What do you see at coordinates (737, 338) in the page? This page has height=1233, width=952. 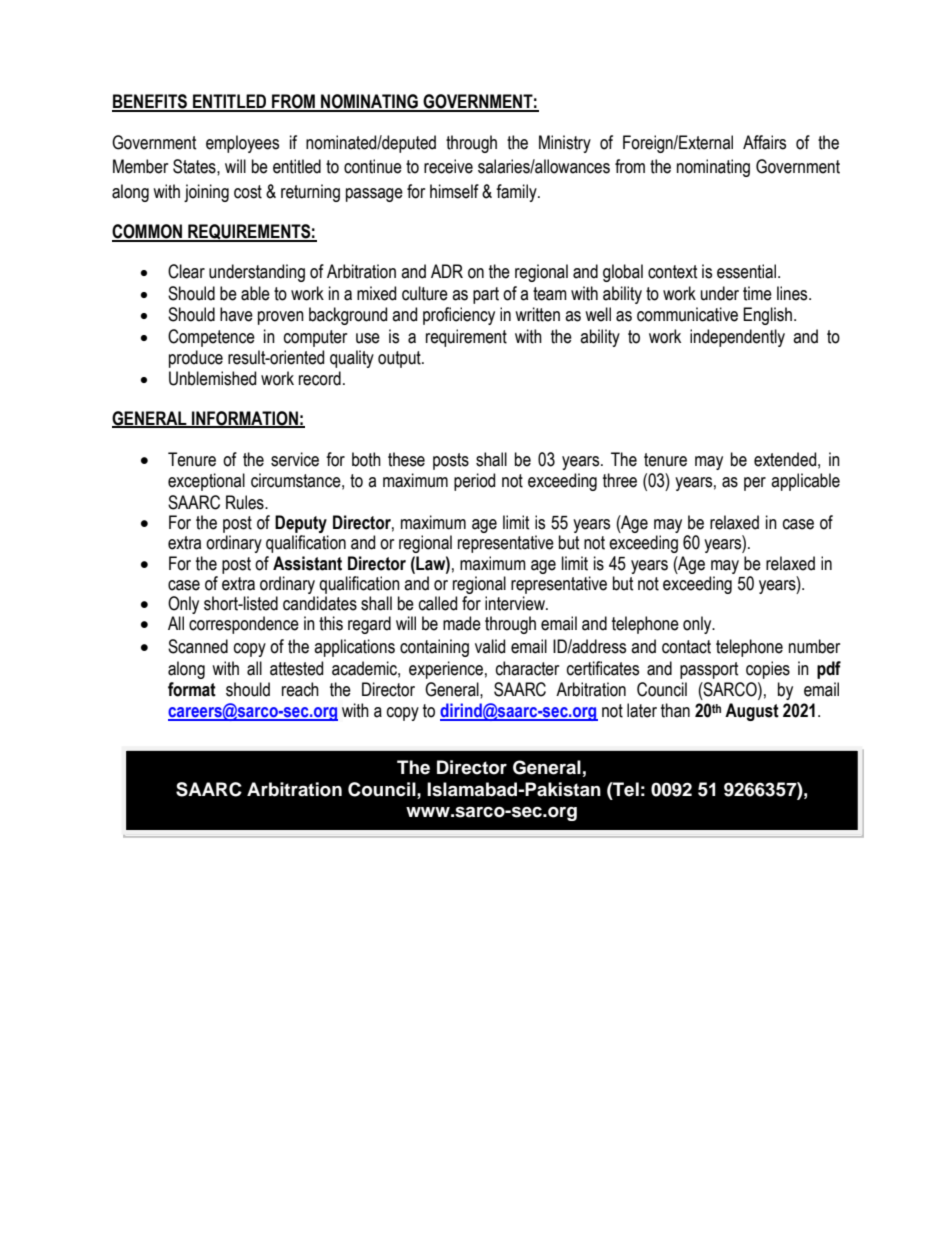 I see `independently` at bounding box center [737, 338].
